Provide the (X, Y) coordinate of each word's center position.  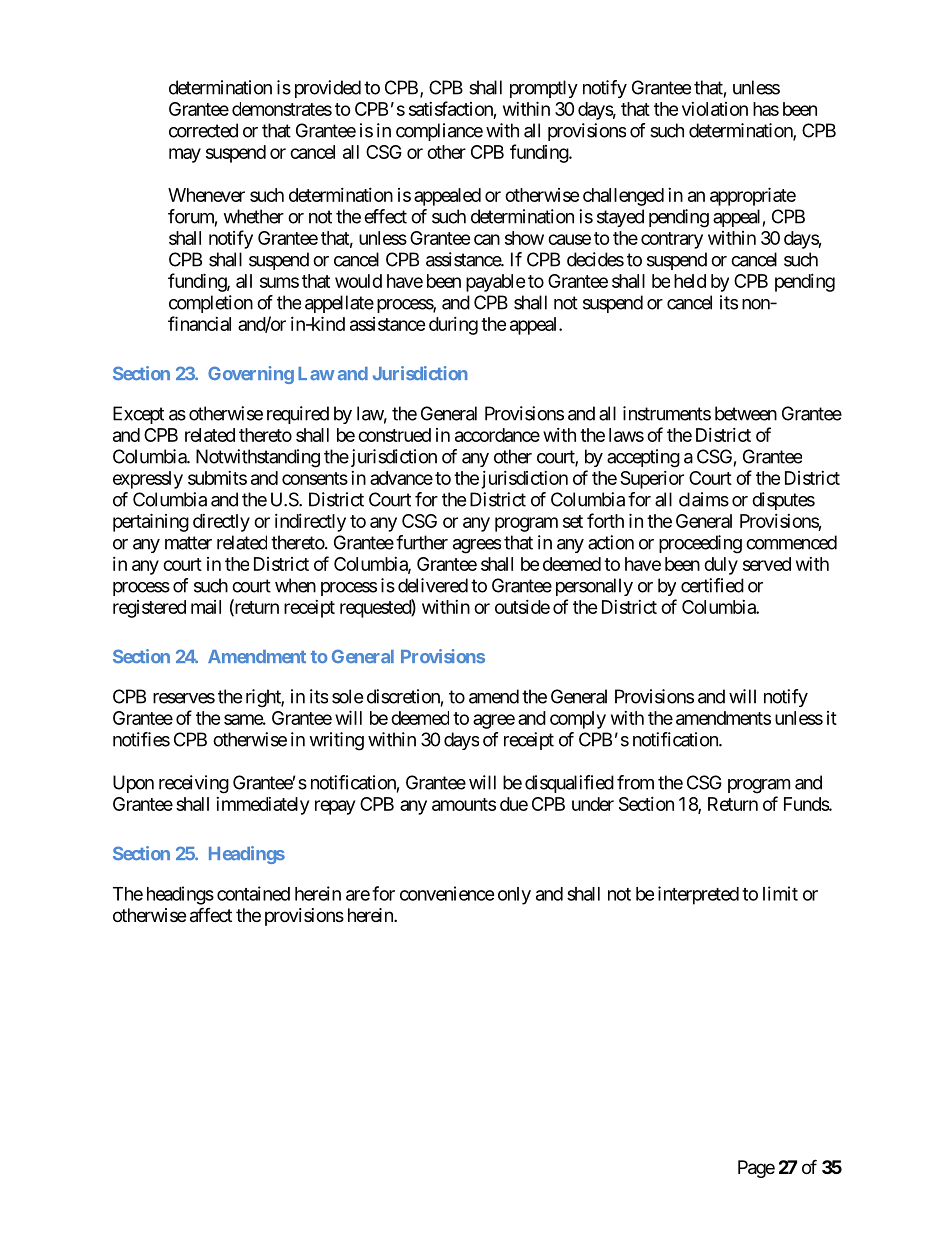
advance (401, 478)
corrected (203, 130)
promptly (544, 89)
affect (211, 915)
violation (715, 109)
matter (188, 543)
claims (704, 499)
